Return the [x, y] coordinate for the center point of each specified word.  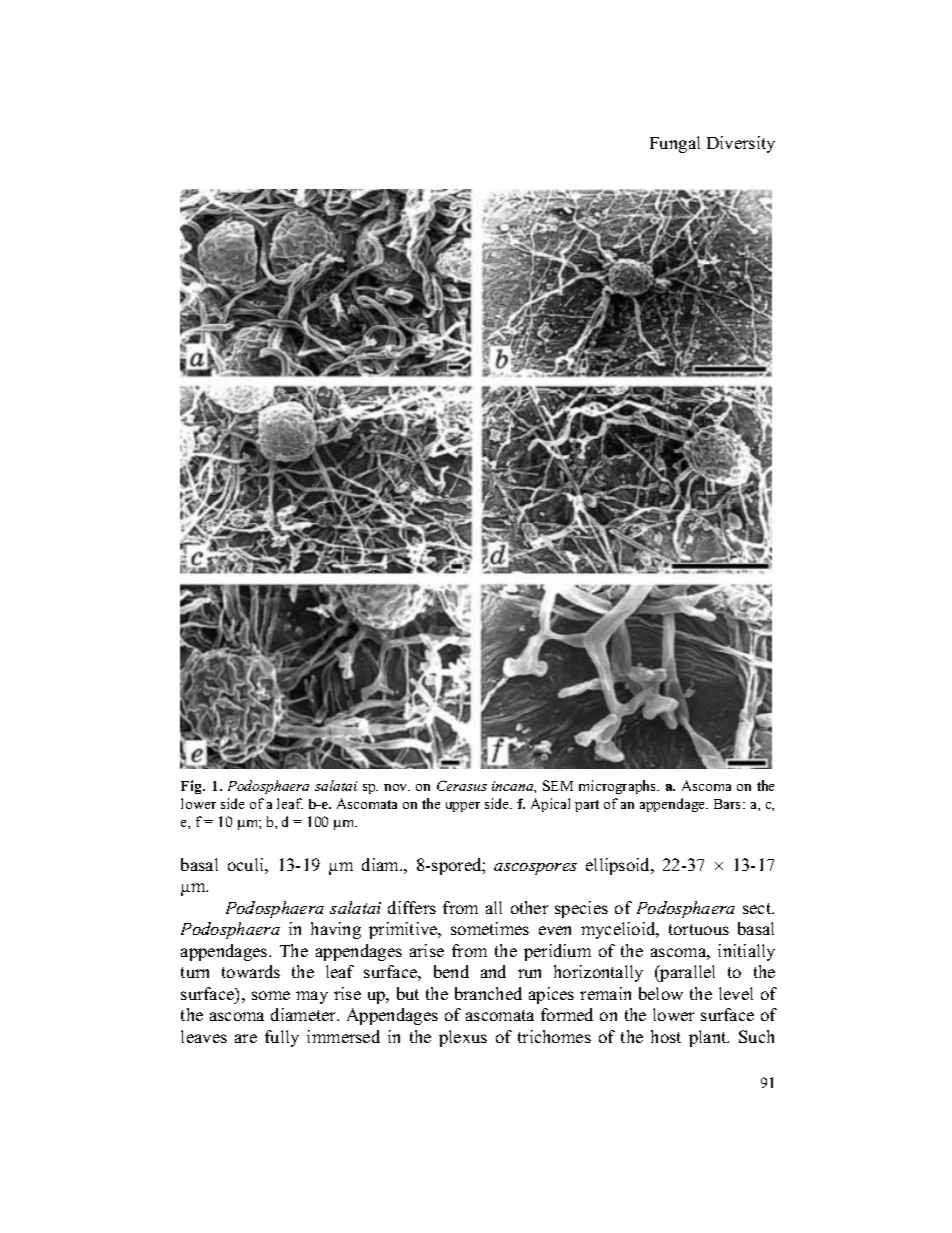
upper [463, 807]
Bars [729, 804]
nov [397, 787]
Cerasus [462, 785]
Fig [193, 787]
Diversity [741, 144]
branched [488, 993]
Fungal [675, 144]
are [246, 1038]
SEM [558, 785]
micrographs [619, 787]
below [661, 993]
